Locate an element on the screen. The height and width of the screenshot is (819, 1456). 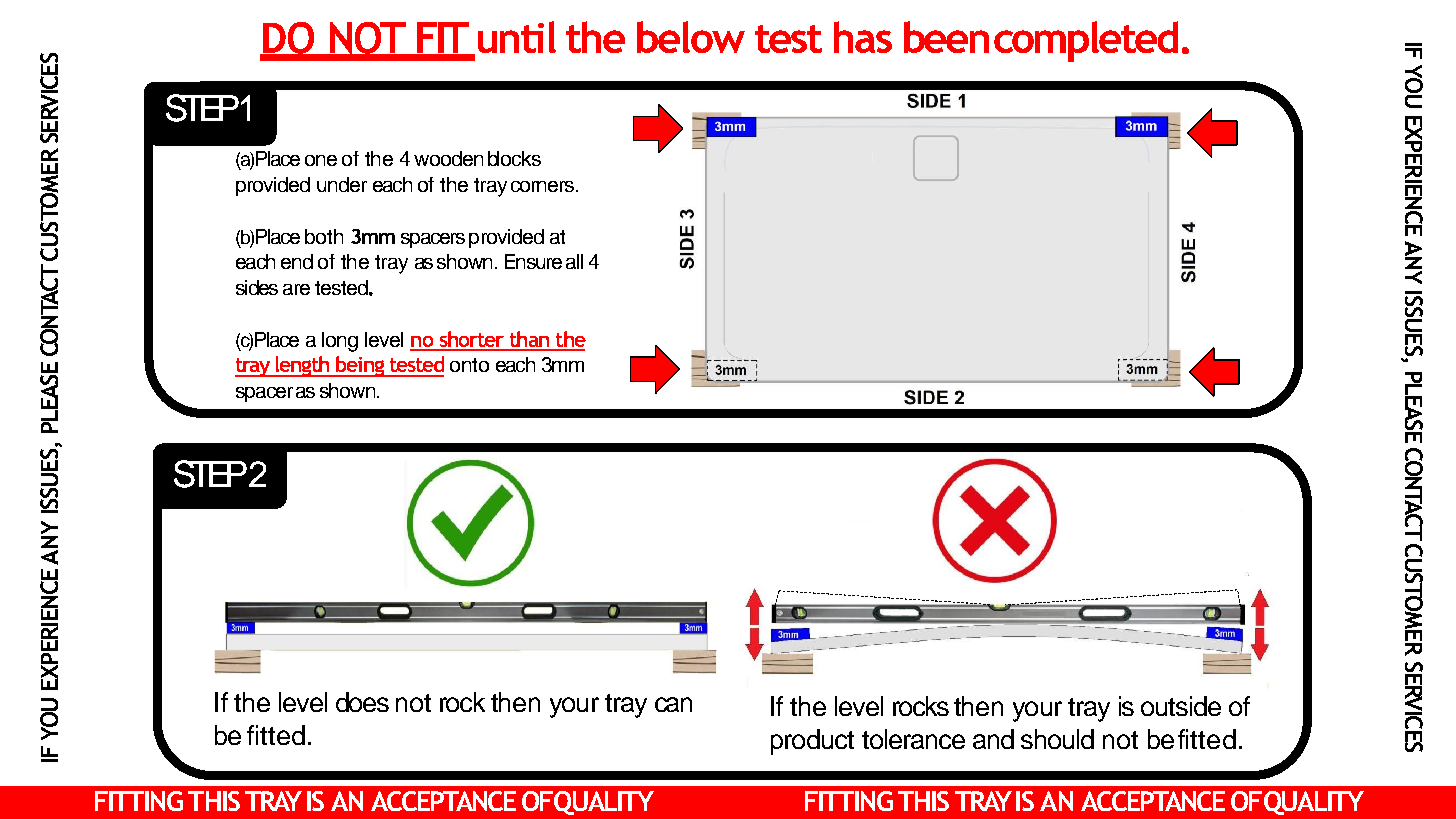
until is located at coordinates (517, 37).
